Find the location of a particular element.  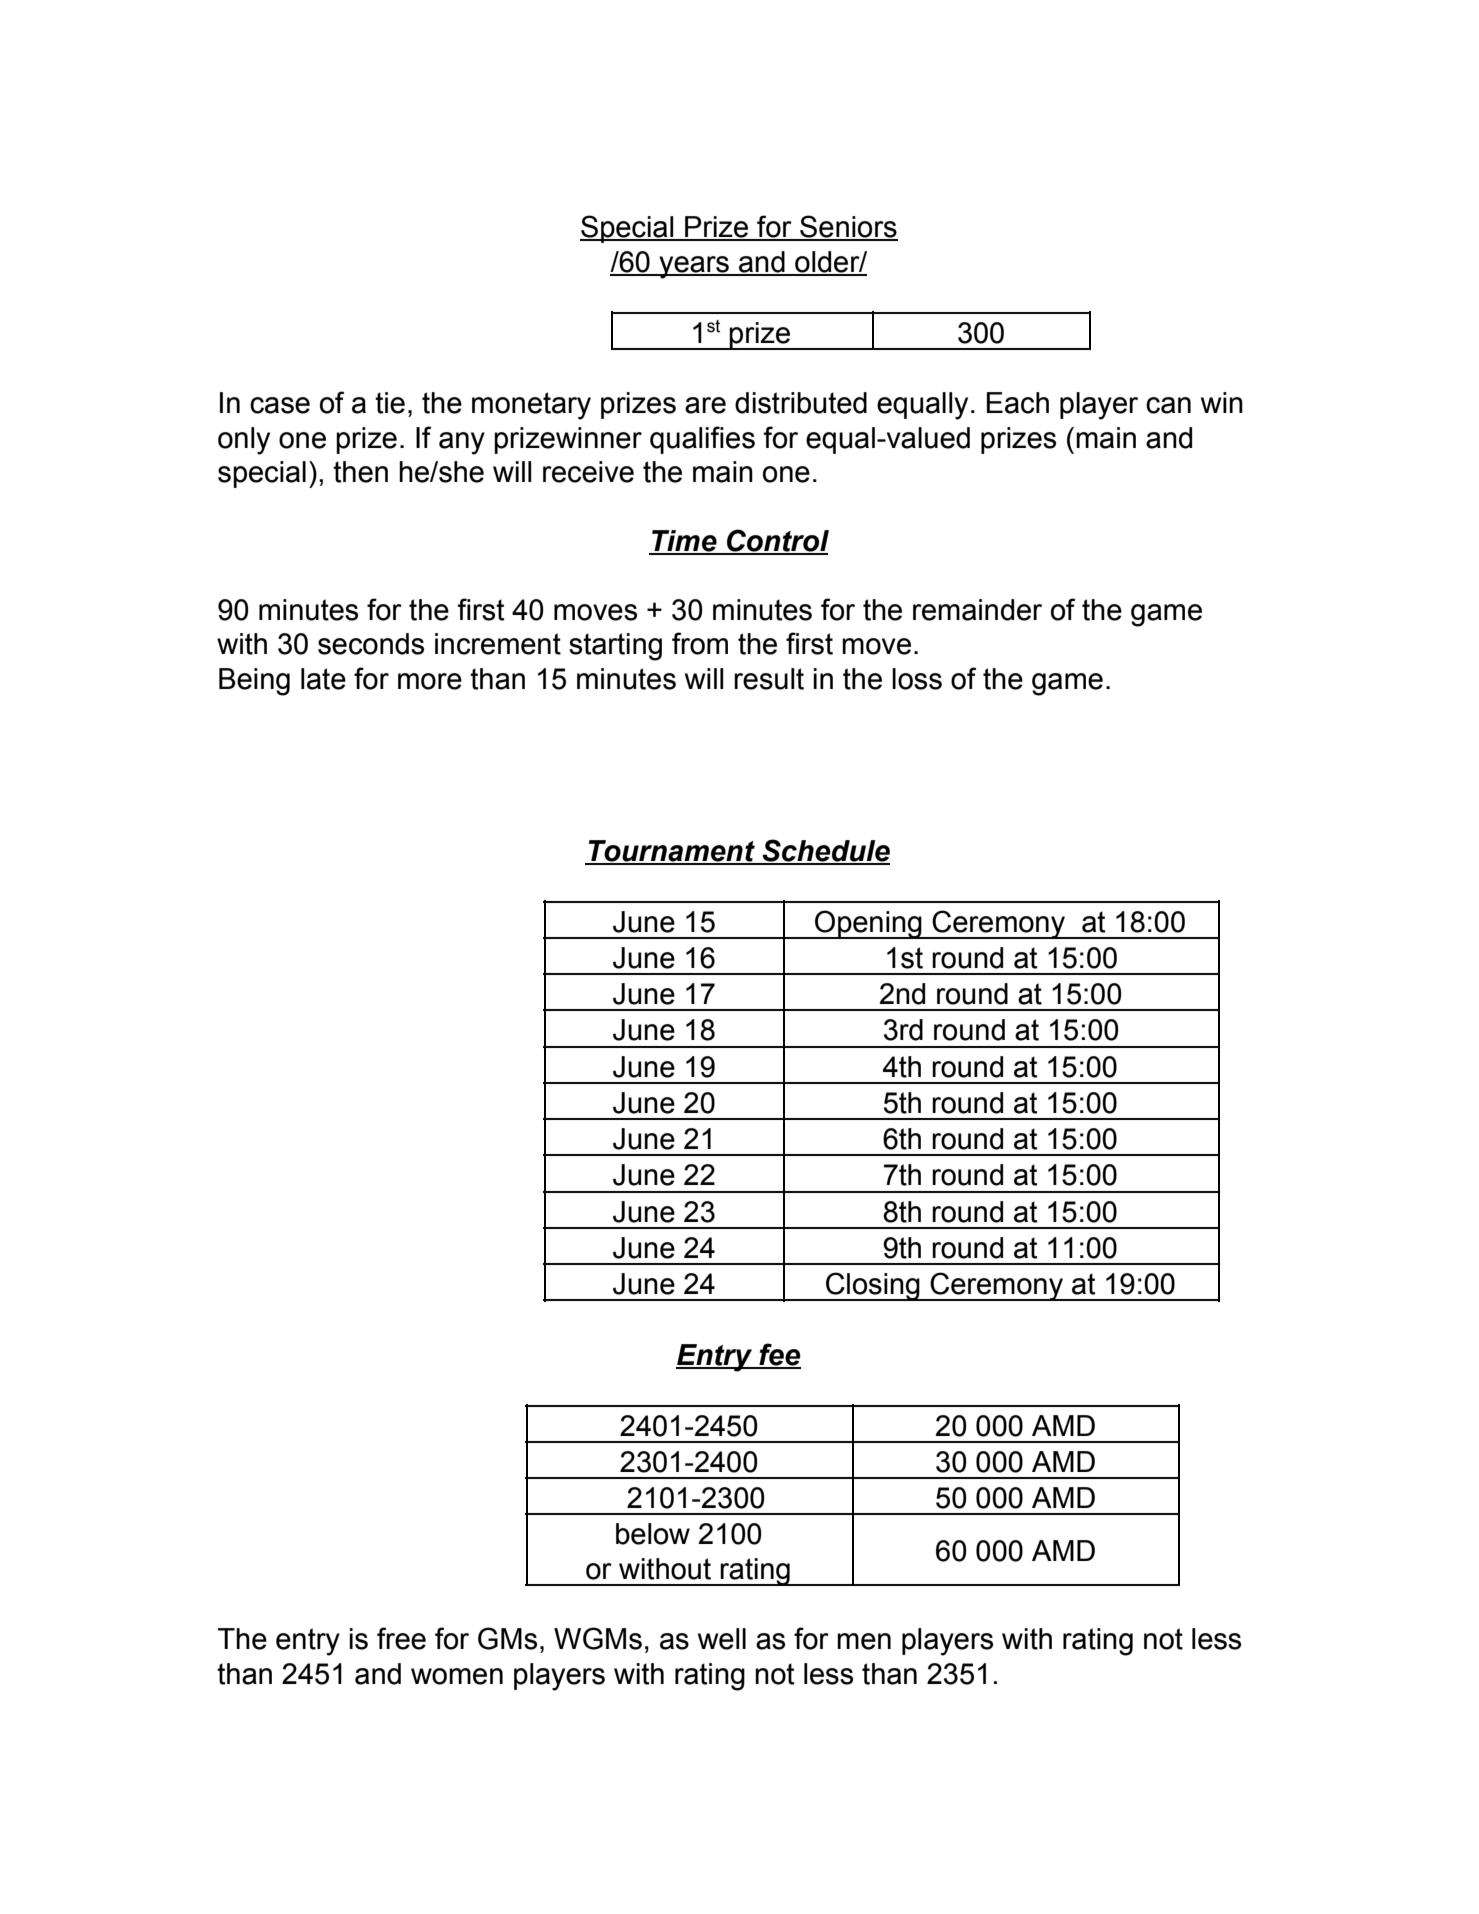

tie is located at coordinates (390, 403).
